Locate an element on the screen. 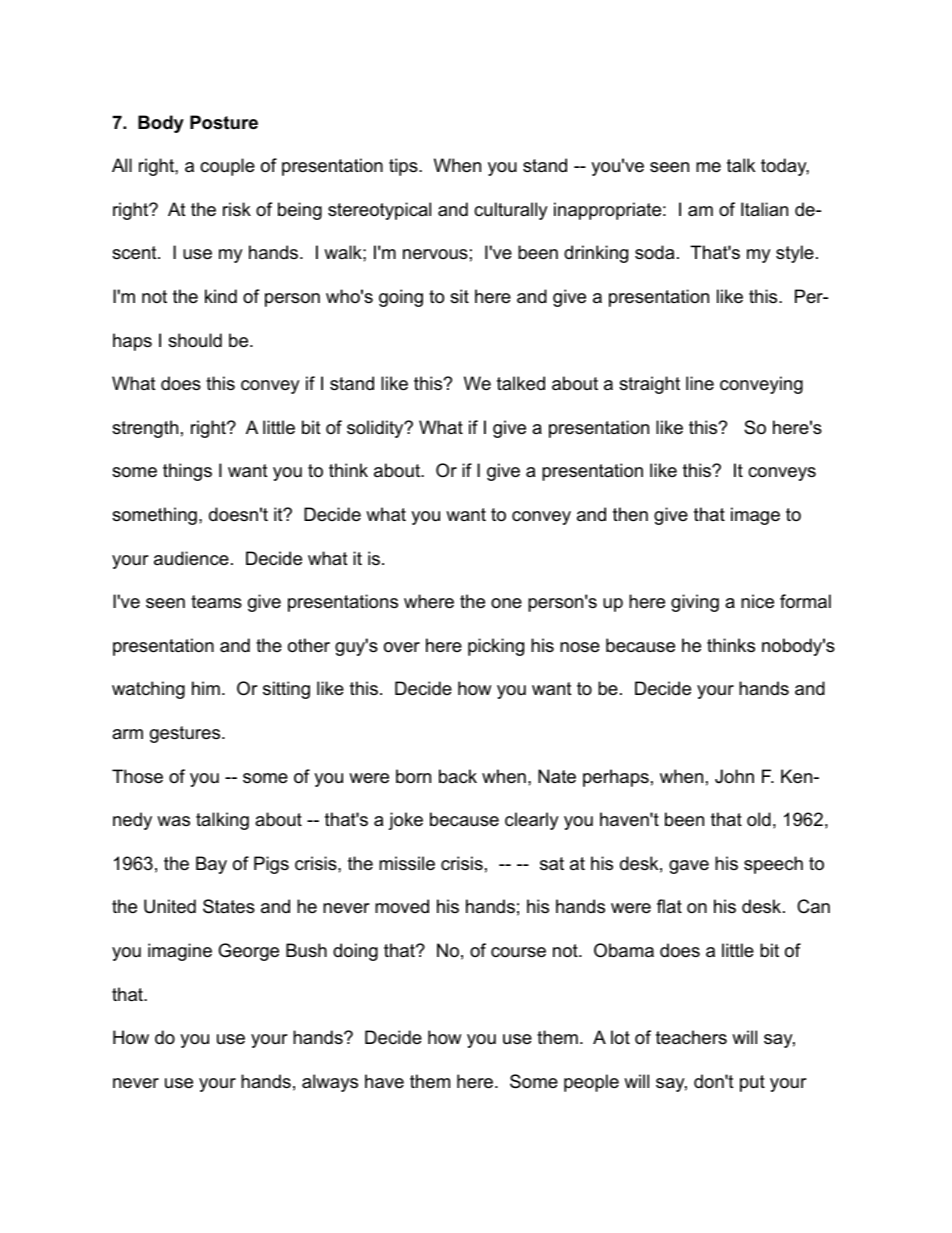 The height and width of the screenshot is (1233, 952). couple is located at coordinates (227, 167).
